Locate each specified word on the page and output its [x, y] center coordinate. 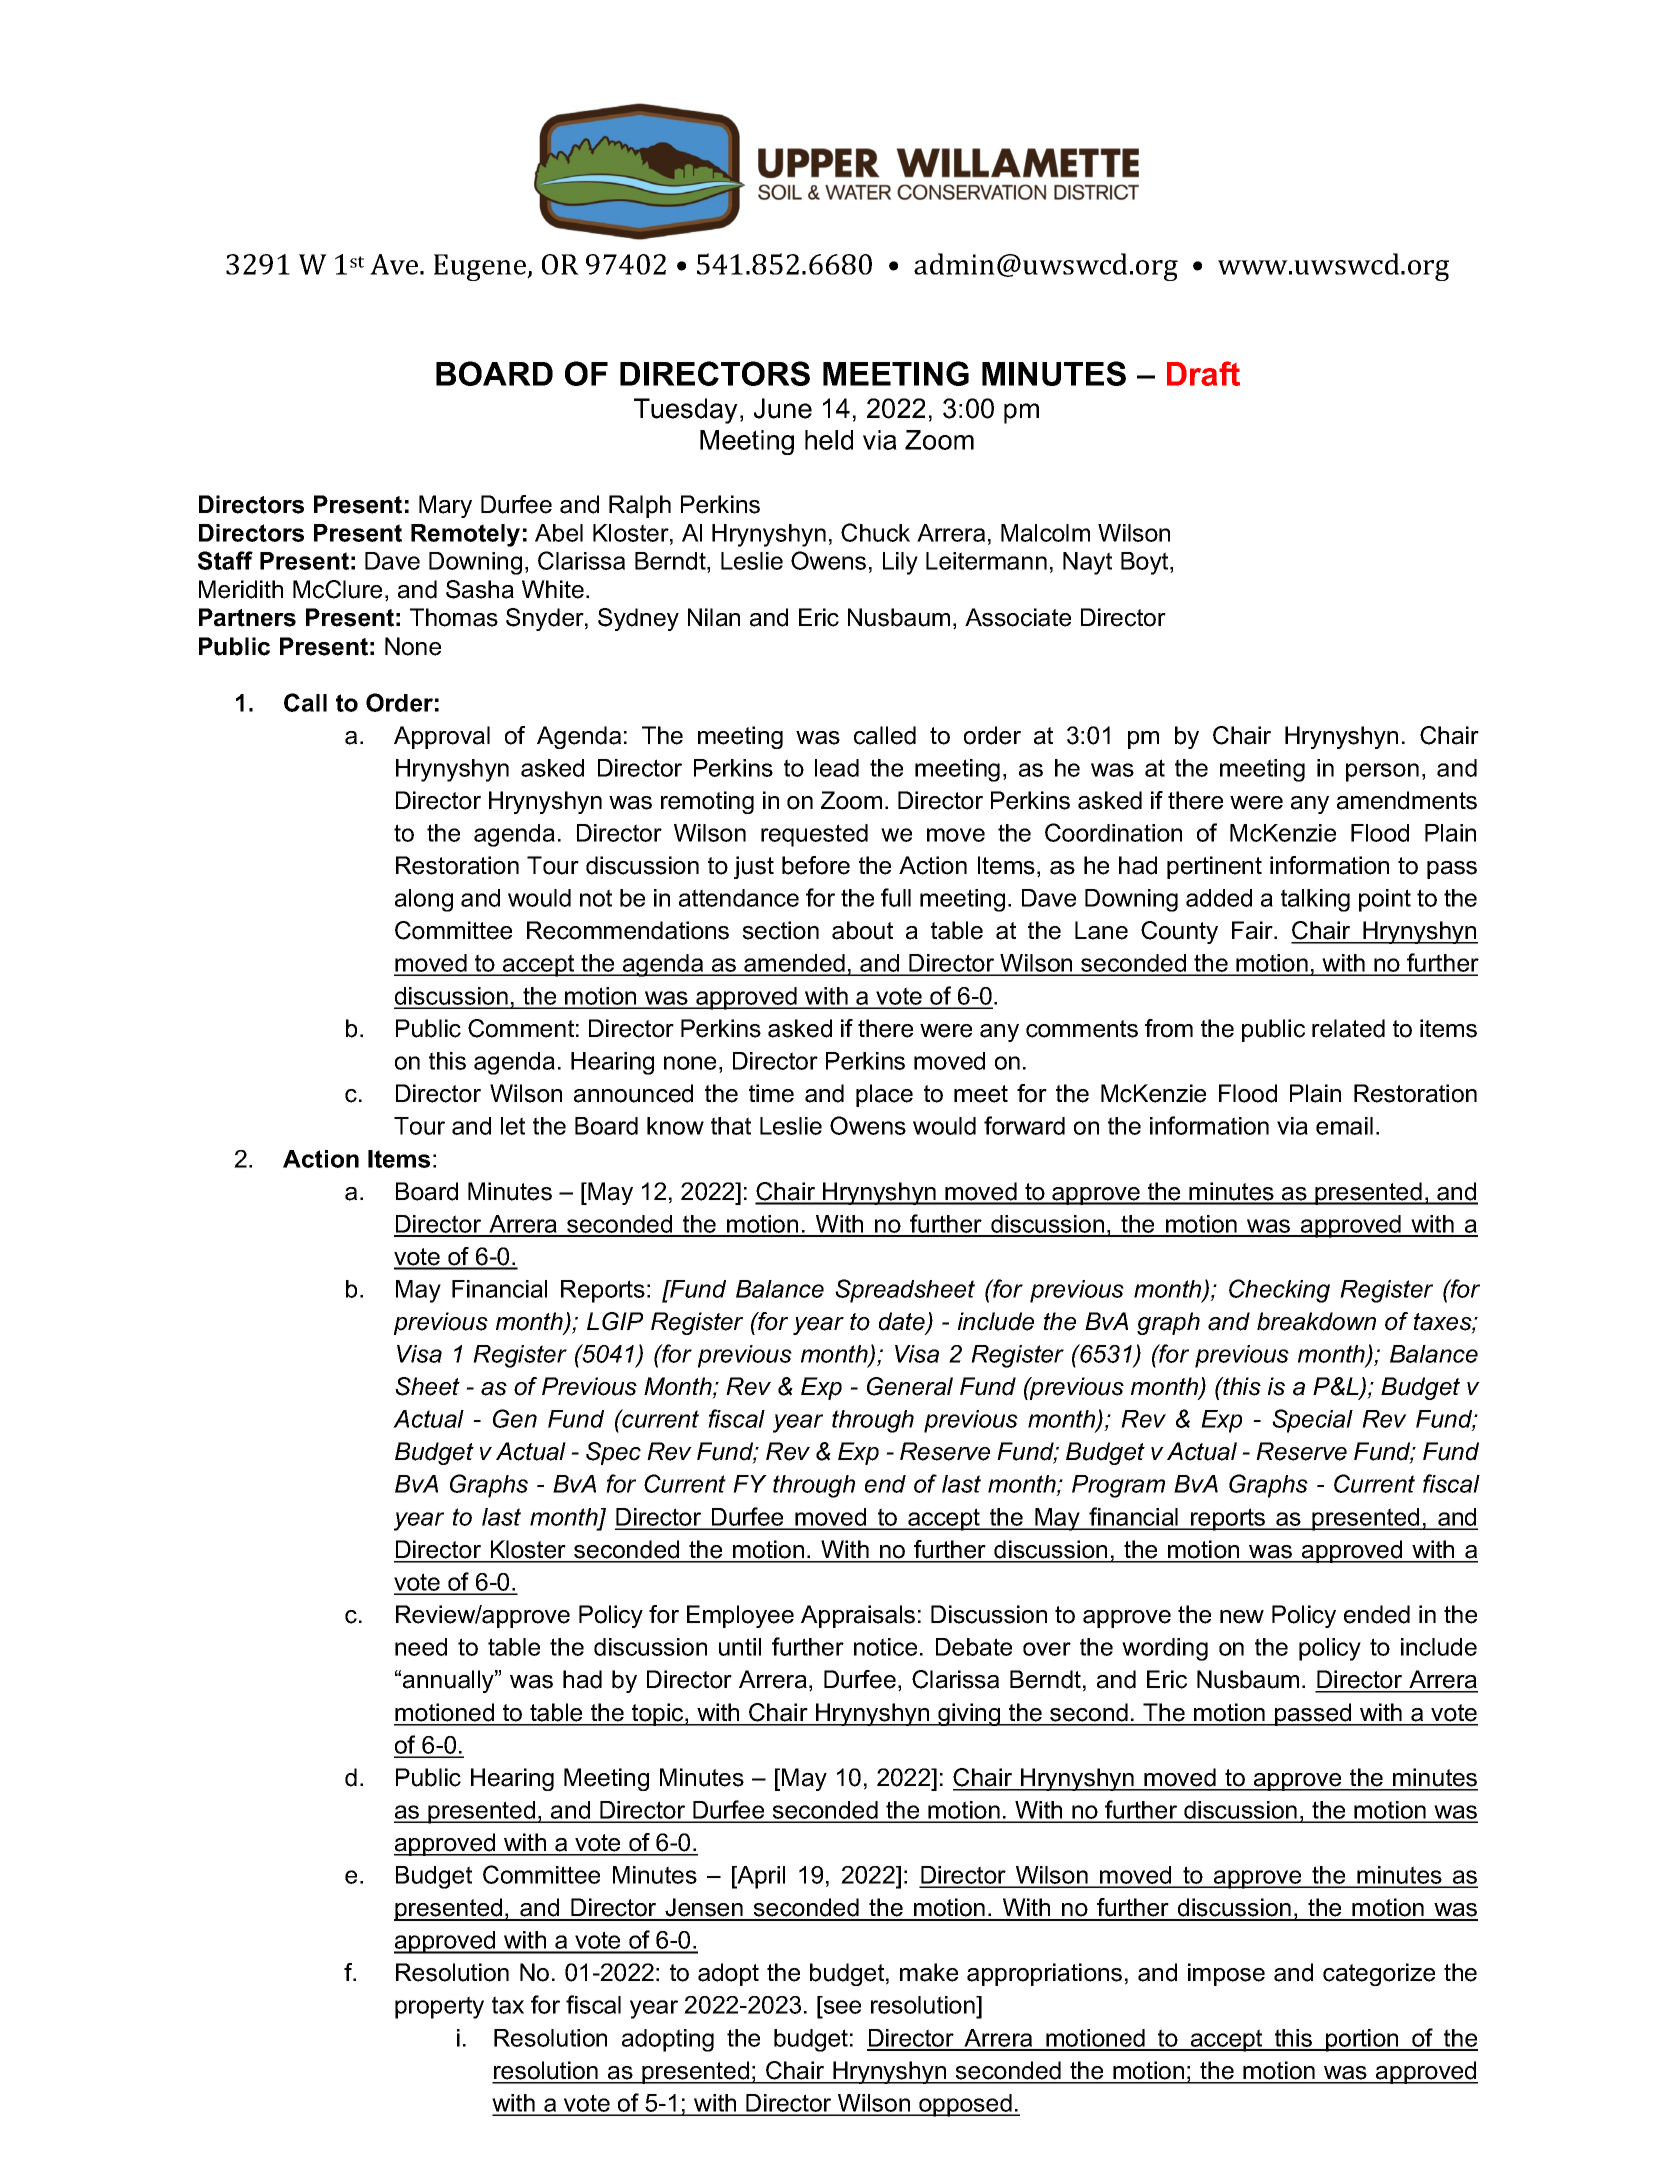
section [781, 930]
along [424, 900]
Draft [1203, 373]
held [829, 440]
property [439, 2007]
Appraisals [858, 1616]
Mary [445, 506]
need [421, 1647]
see [841, 2008]
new [1242, 1617]
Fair [1253, 930]
